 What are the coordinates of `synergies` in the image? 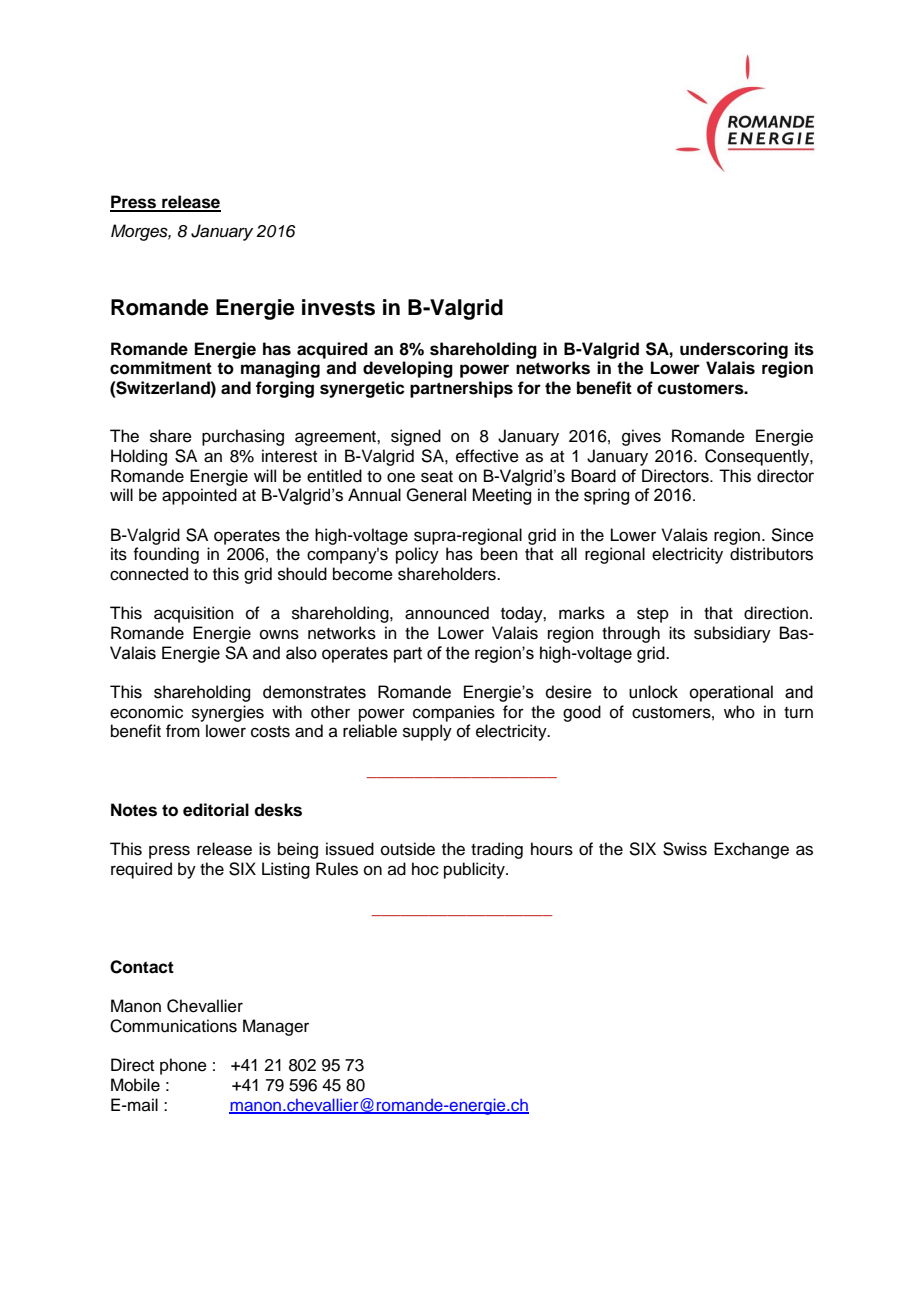 It's located at (228, 713).
